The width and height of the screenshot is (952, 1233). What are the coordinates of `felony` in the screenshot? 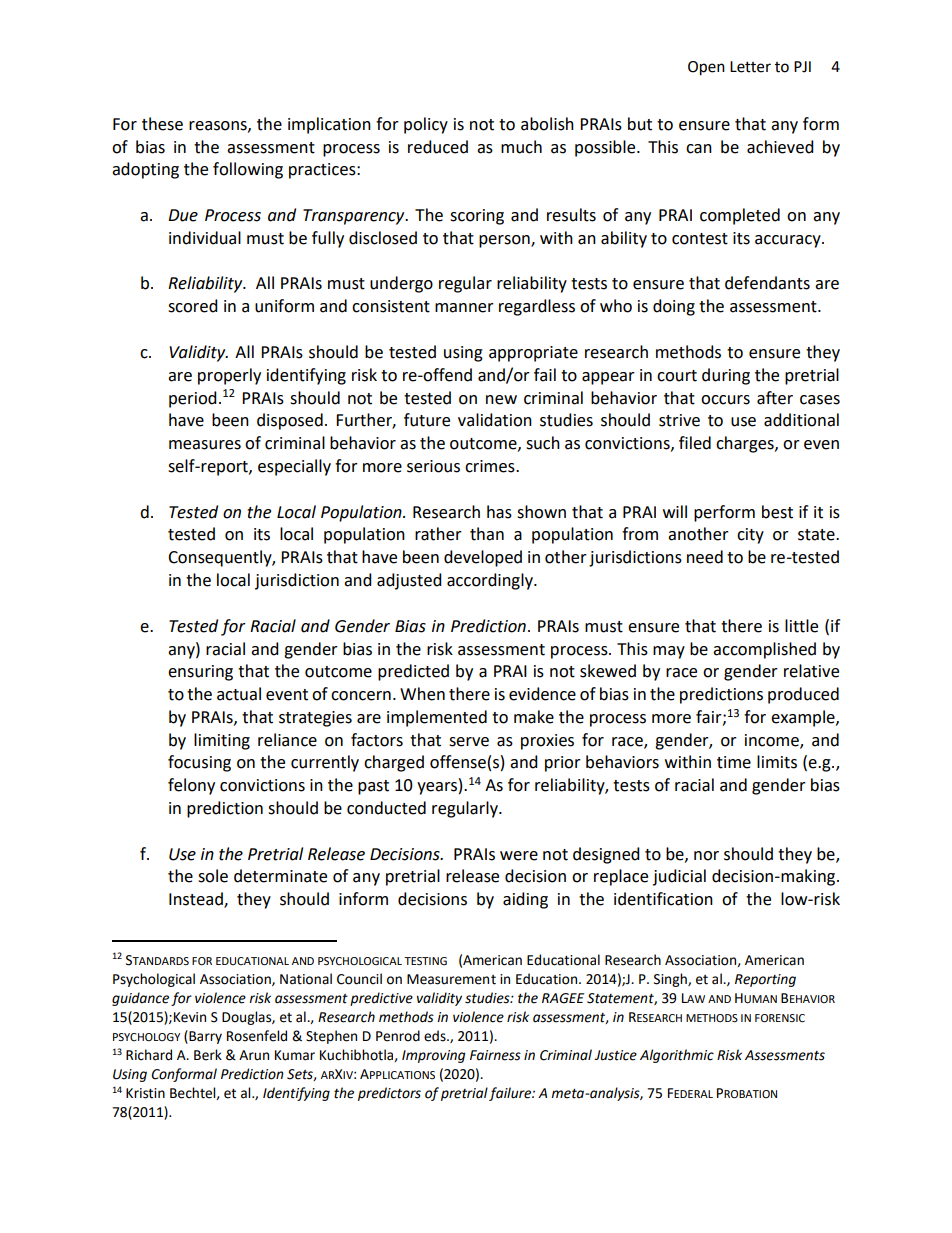 It's located at (191, 786).
